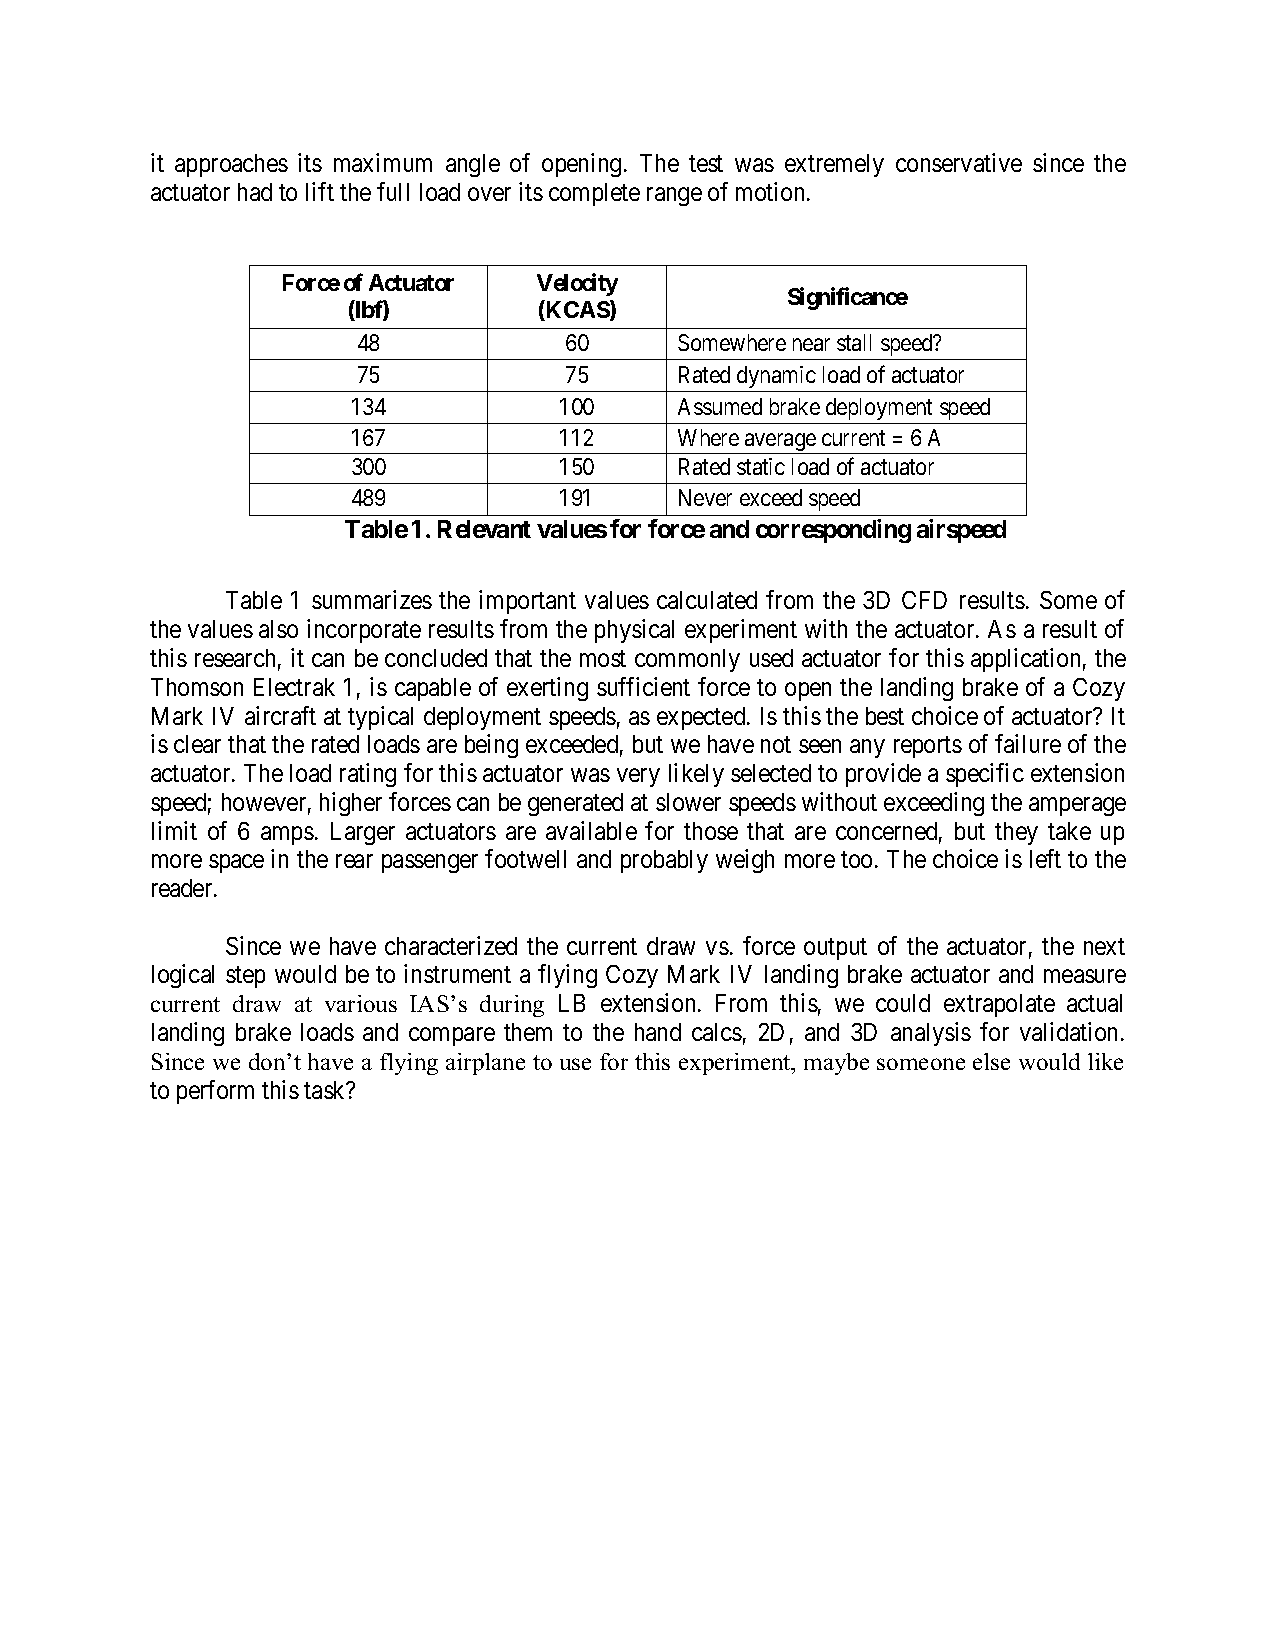 This page has width=1276, height=1651. What do you see at coordinates (255, 192) in the page?
I see `had` at bounding box center [255, 192].
